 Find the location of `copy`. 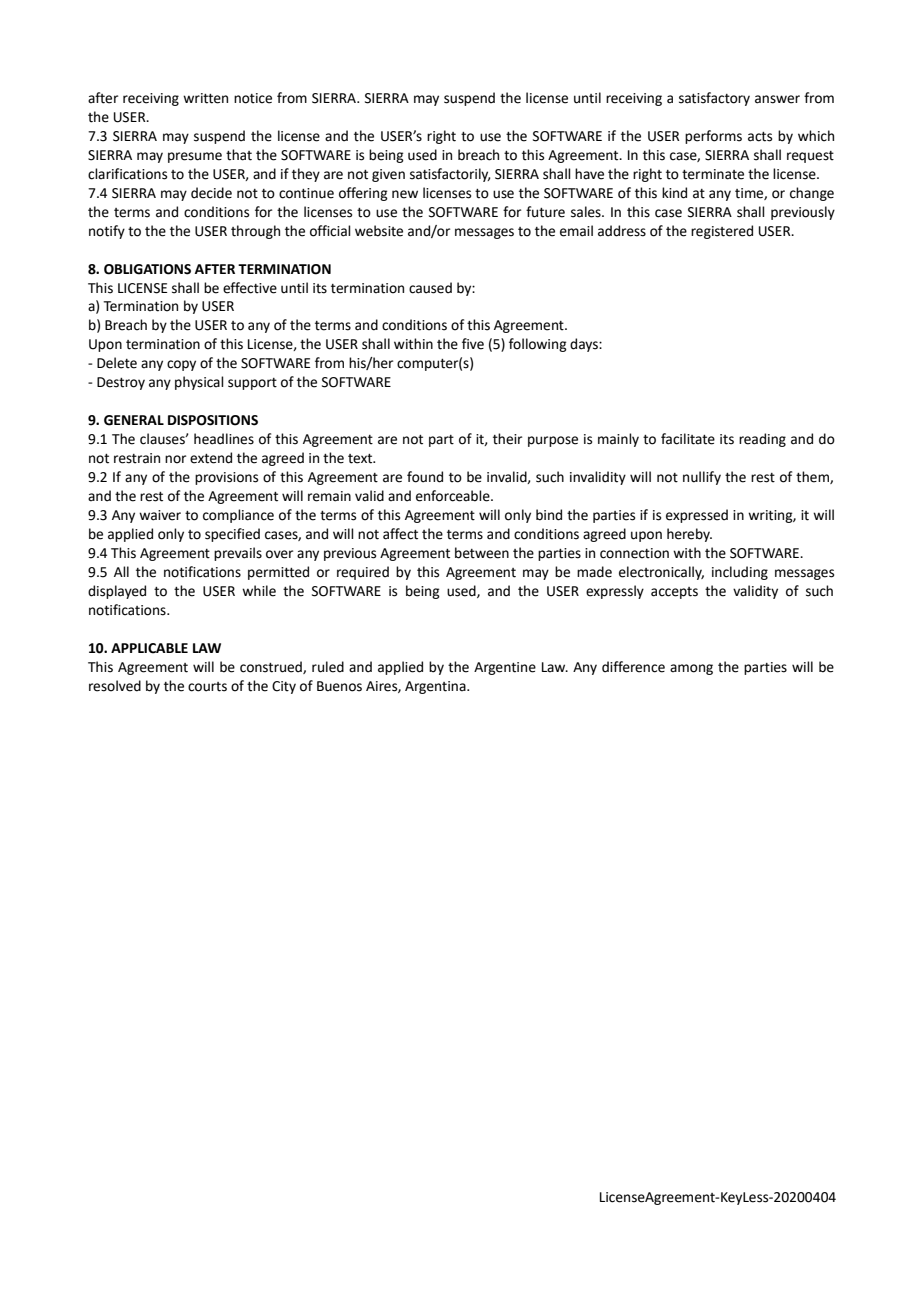

copy is located at coordinates (181, 365).
